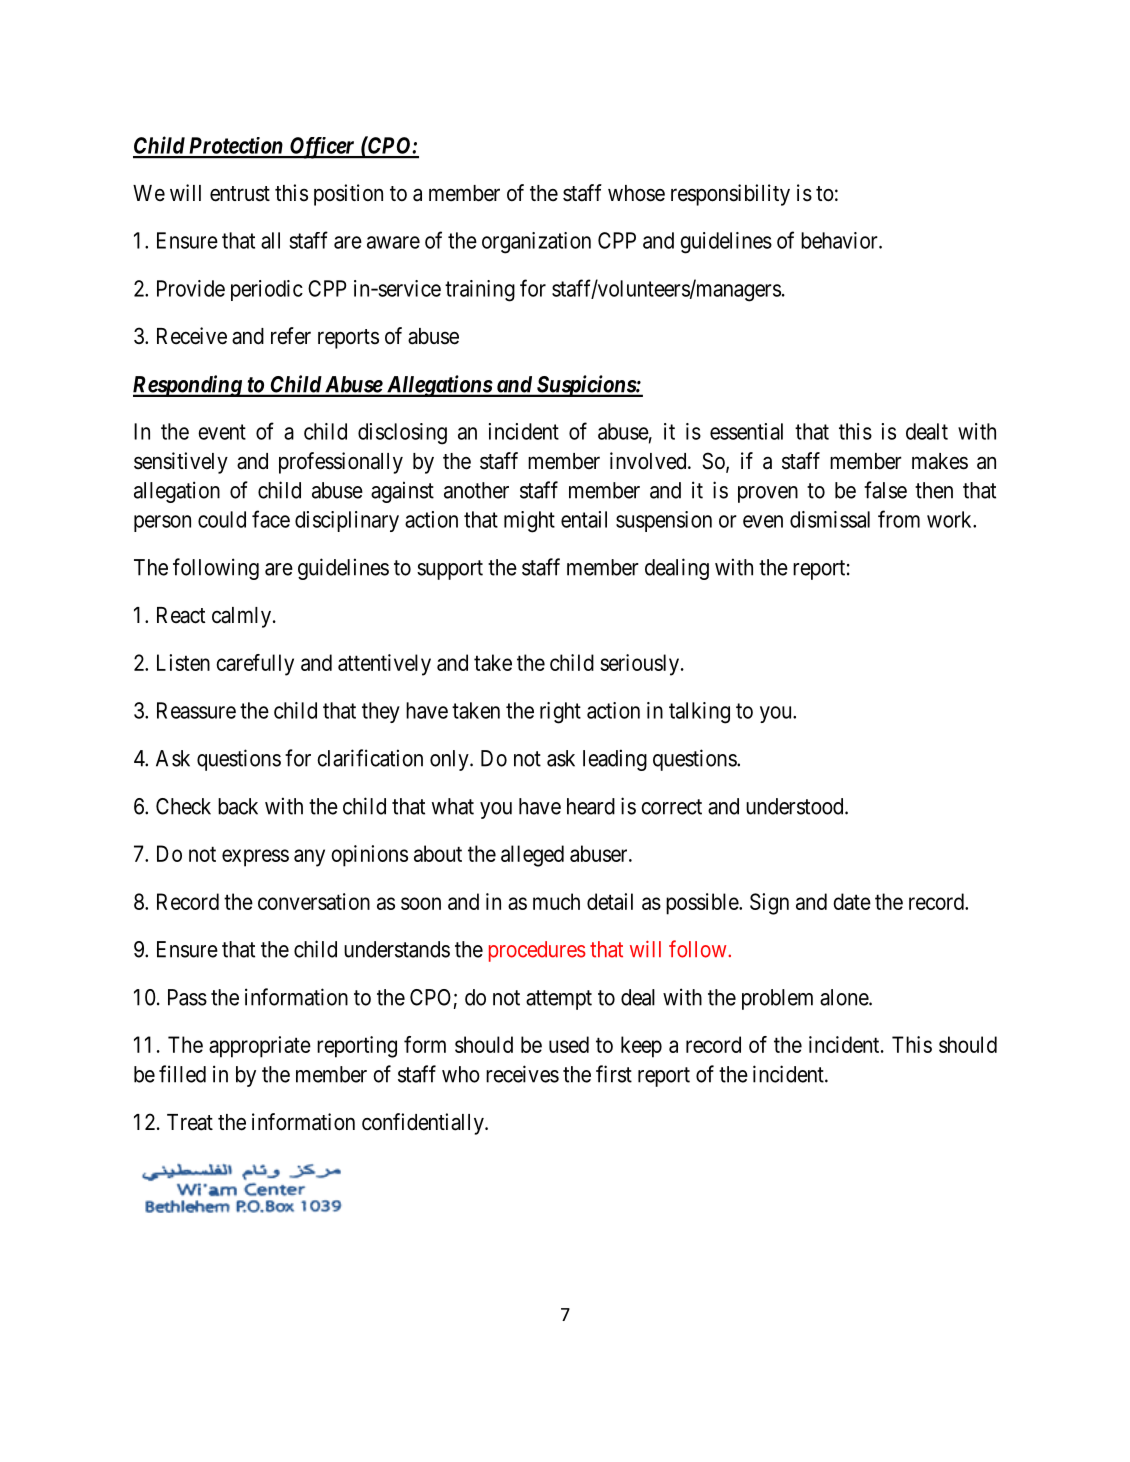 The height and width of the screenshot is (1462, 1130). I want to click on dismissal, so click(830, 519).
